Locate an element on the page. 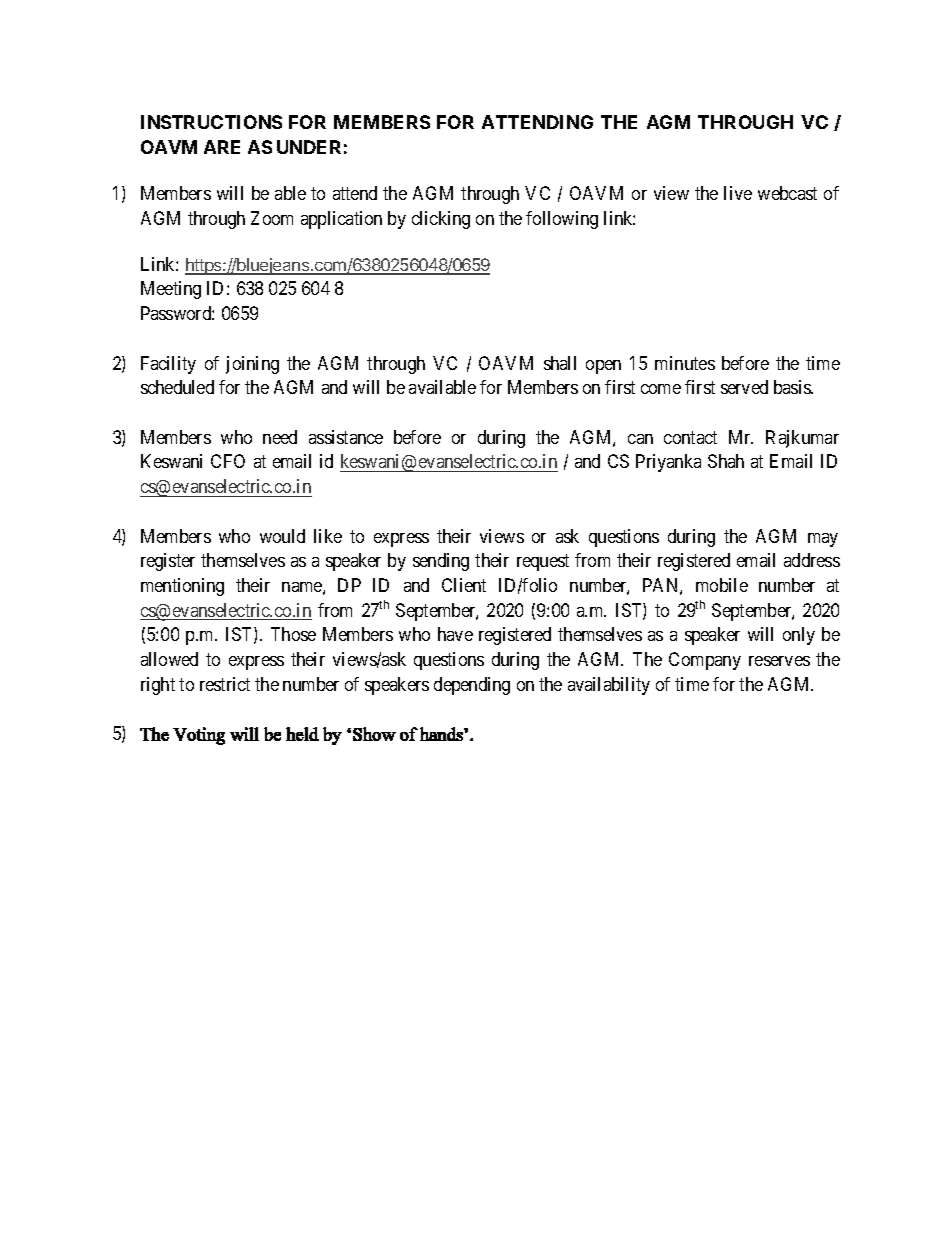 This page has height=1233, width=952. webcast is located at coordinates (787, 193).
